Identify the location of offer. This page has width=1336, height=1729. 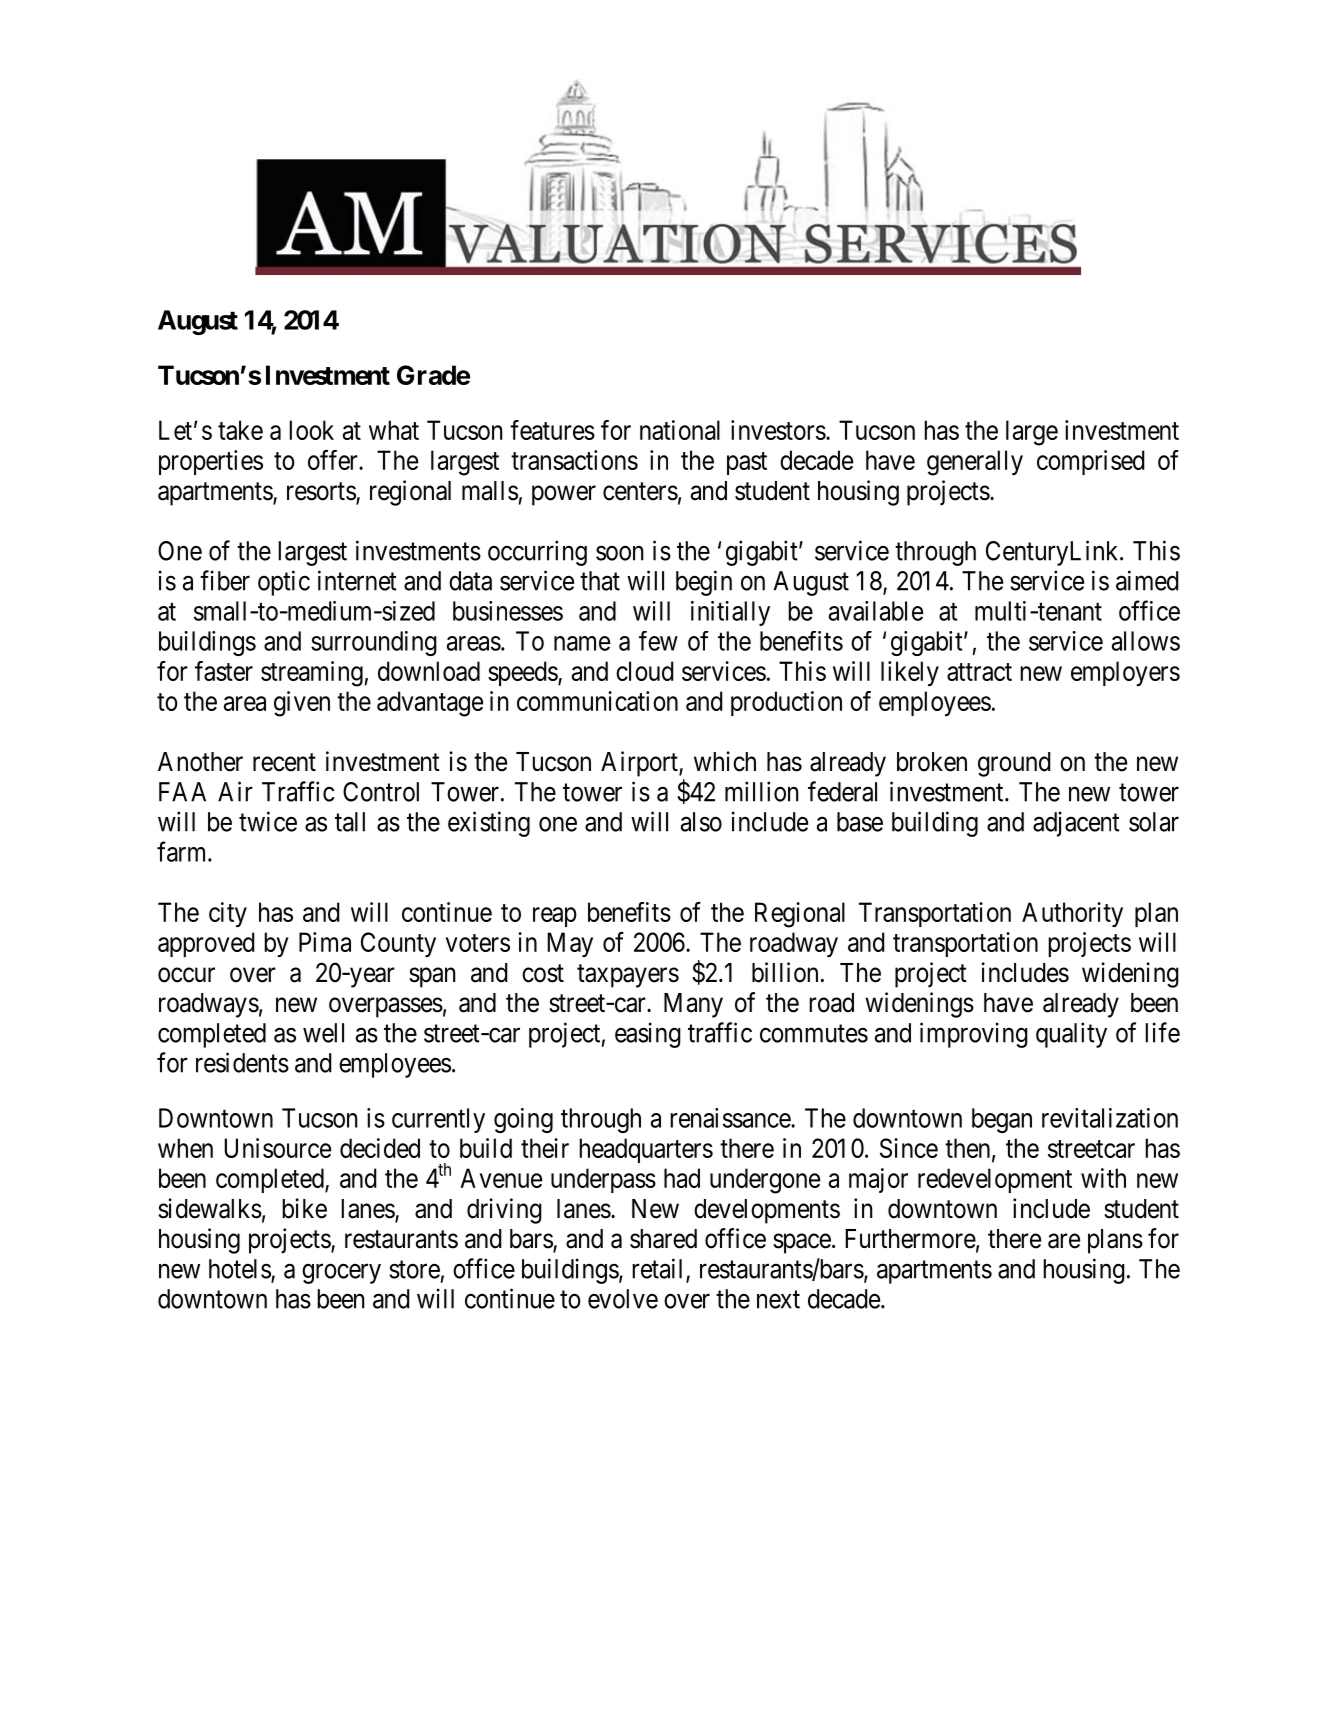
(334, 460).
